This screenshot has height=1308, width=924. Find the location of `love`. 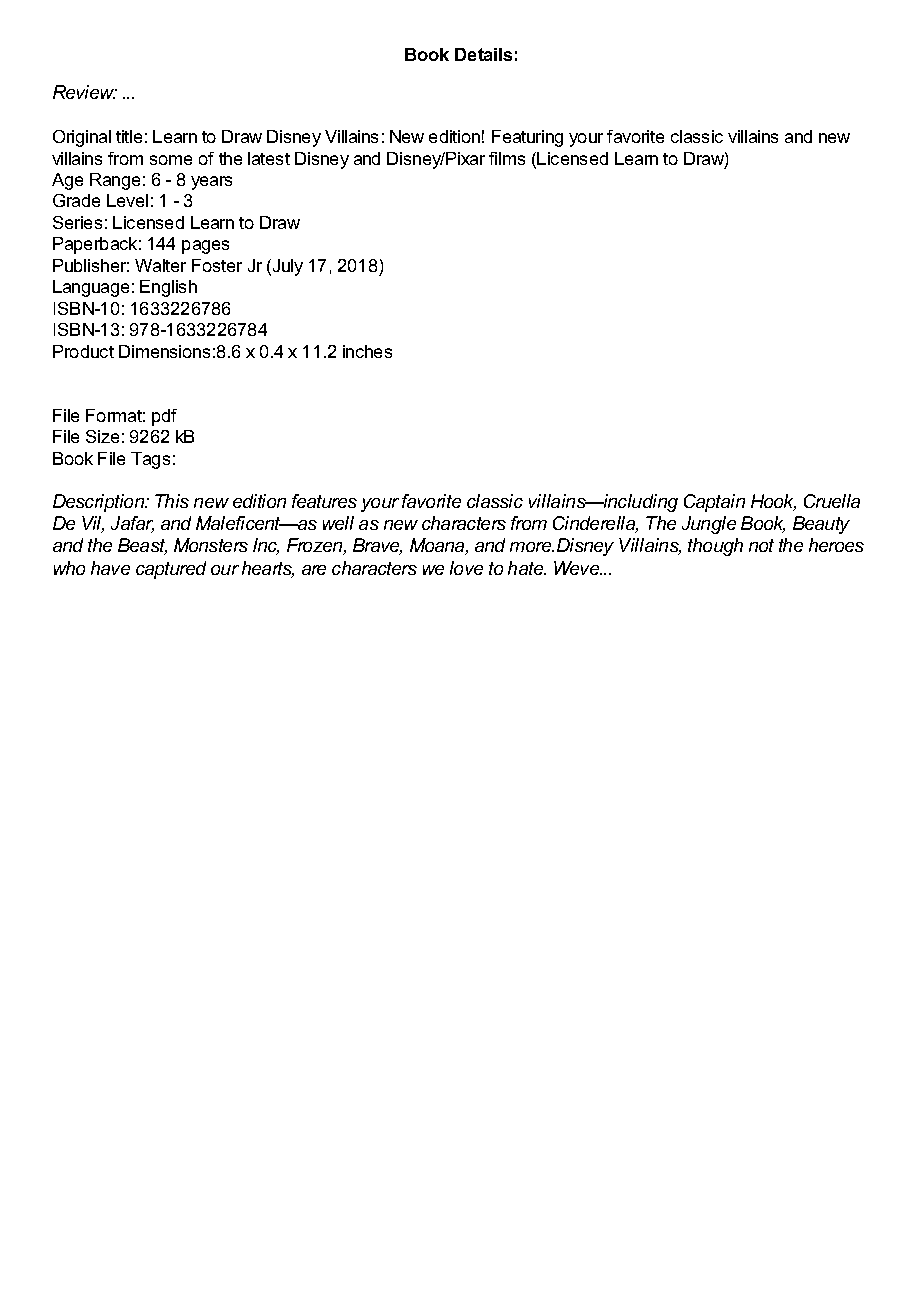

love is located at coordinates (466, 568).
